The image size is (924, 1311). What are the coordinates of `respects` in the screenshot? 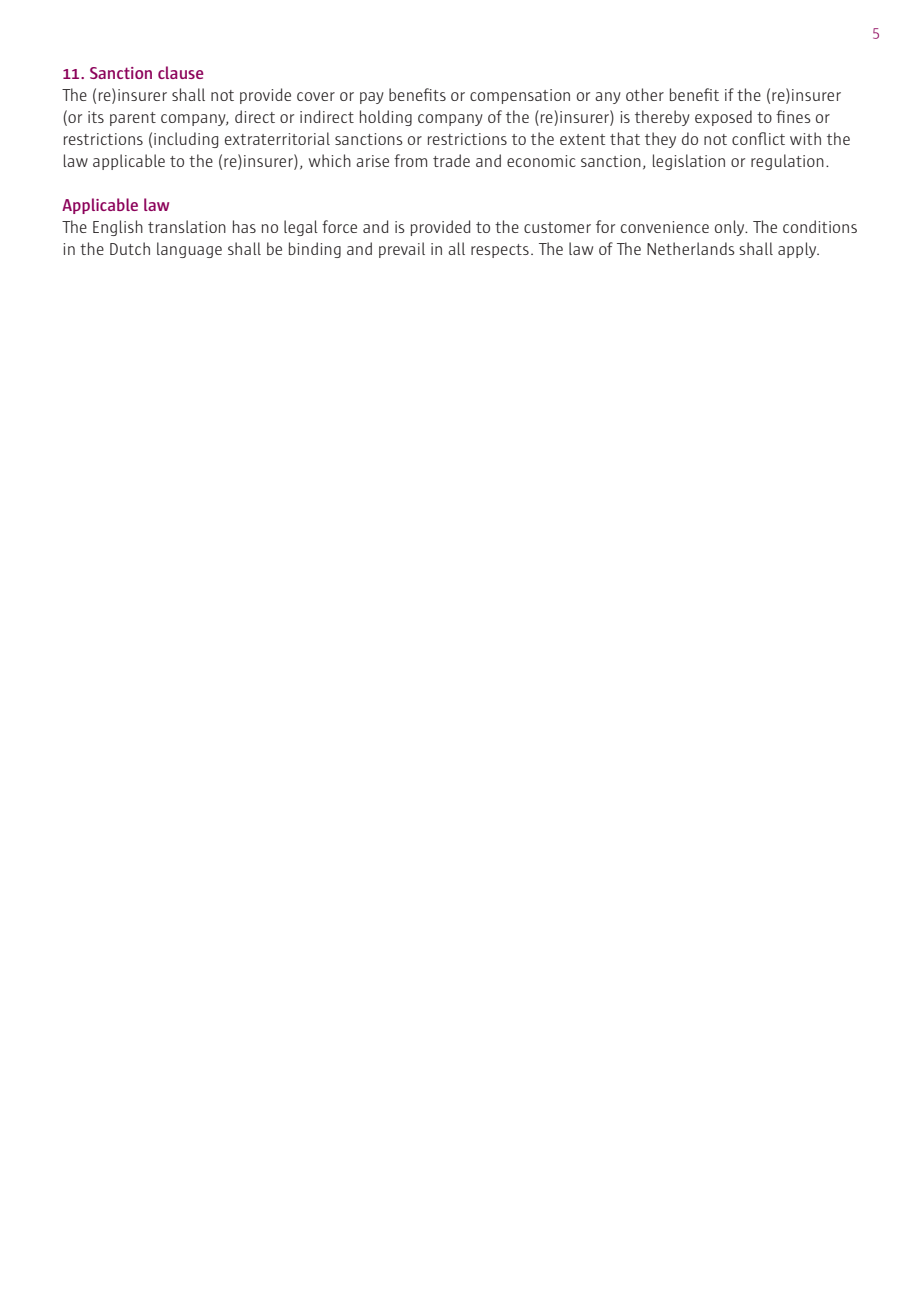 It's located at (500, 251).
